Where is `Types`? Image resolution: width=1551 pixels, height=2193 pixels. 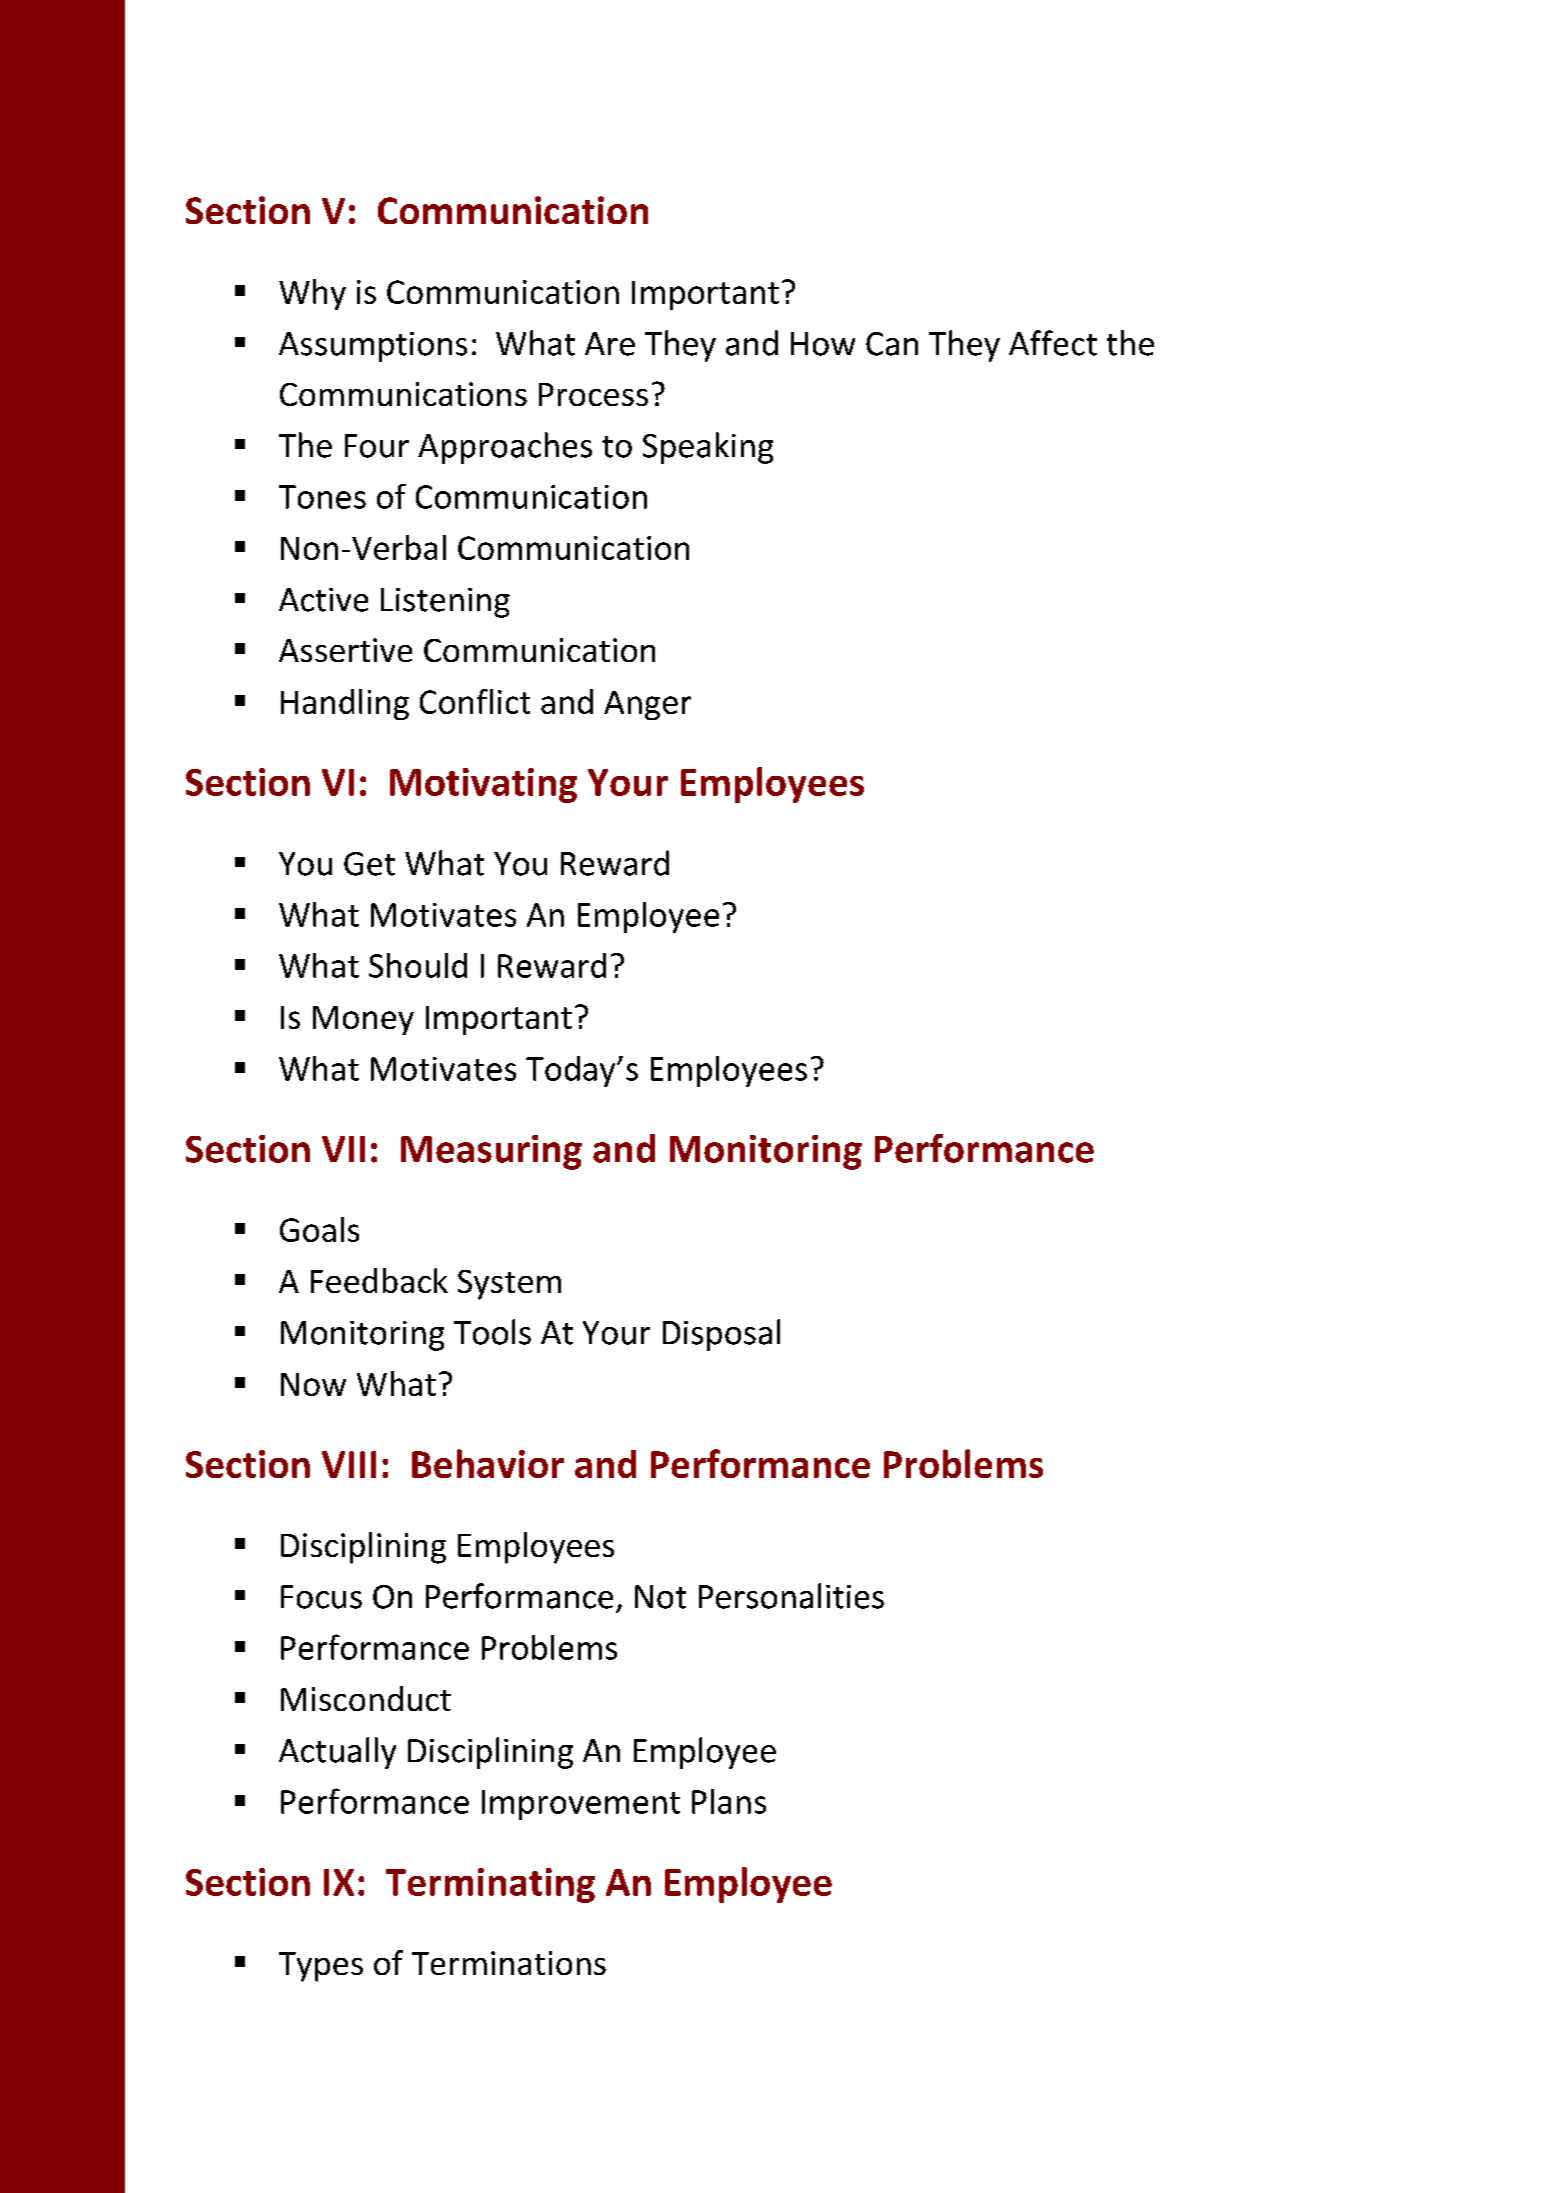
Types is located at coordinates (321, 1967).
